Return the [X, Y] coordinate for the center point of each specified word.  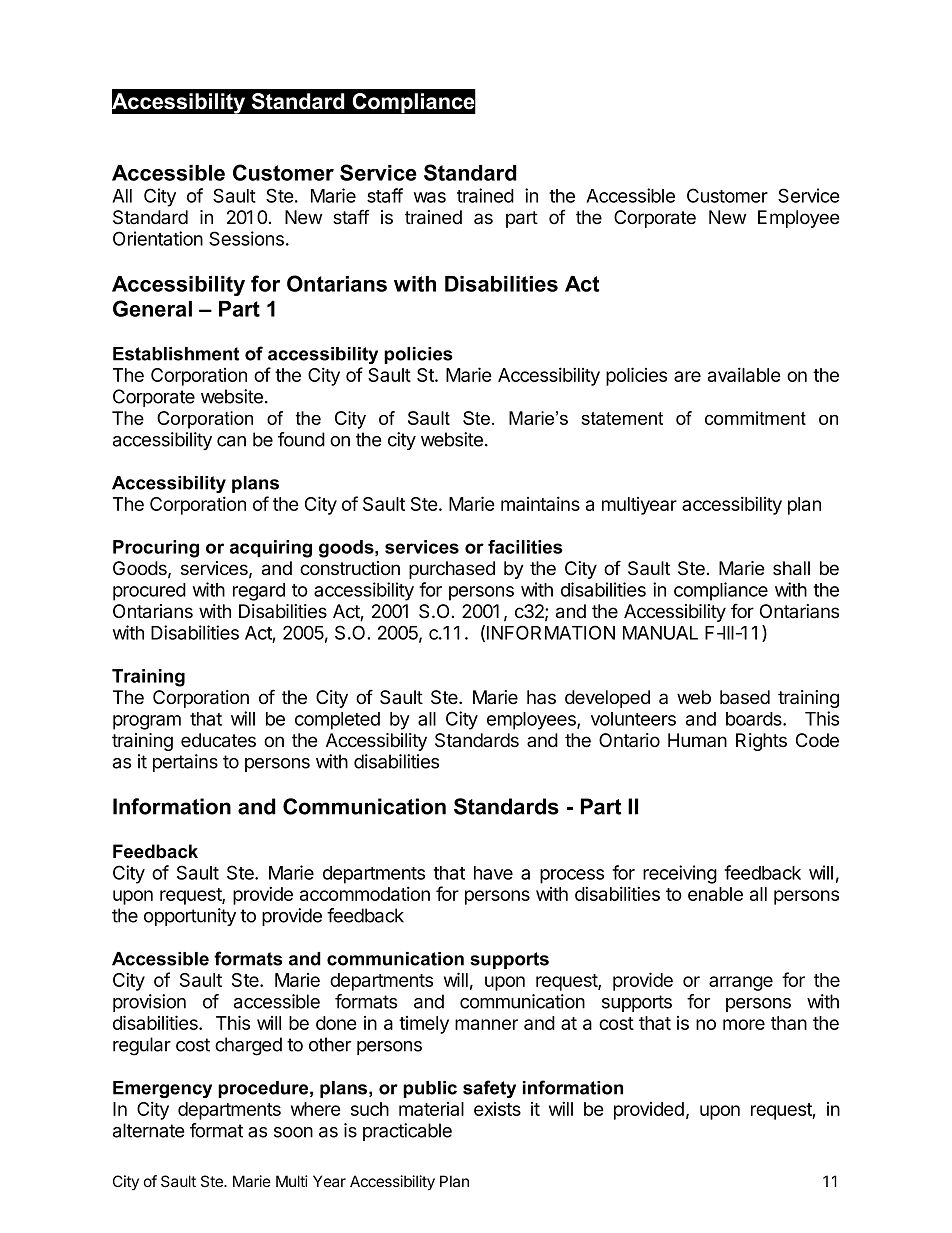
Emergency [162, 1089]
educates [218, 740]
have [493, 873]
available [744, 374]
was [430, 197]
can [231, 441]
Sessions [246, 238]
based [745, 697]
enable [715, 894]
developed [607, 699]
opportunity [190, 917]
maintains [540, 503]
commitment [755, 418]
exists [497, 1109]
